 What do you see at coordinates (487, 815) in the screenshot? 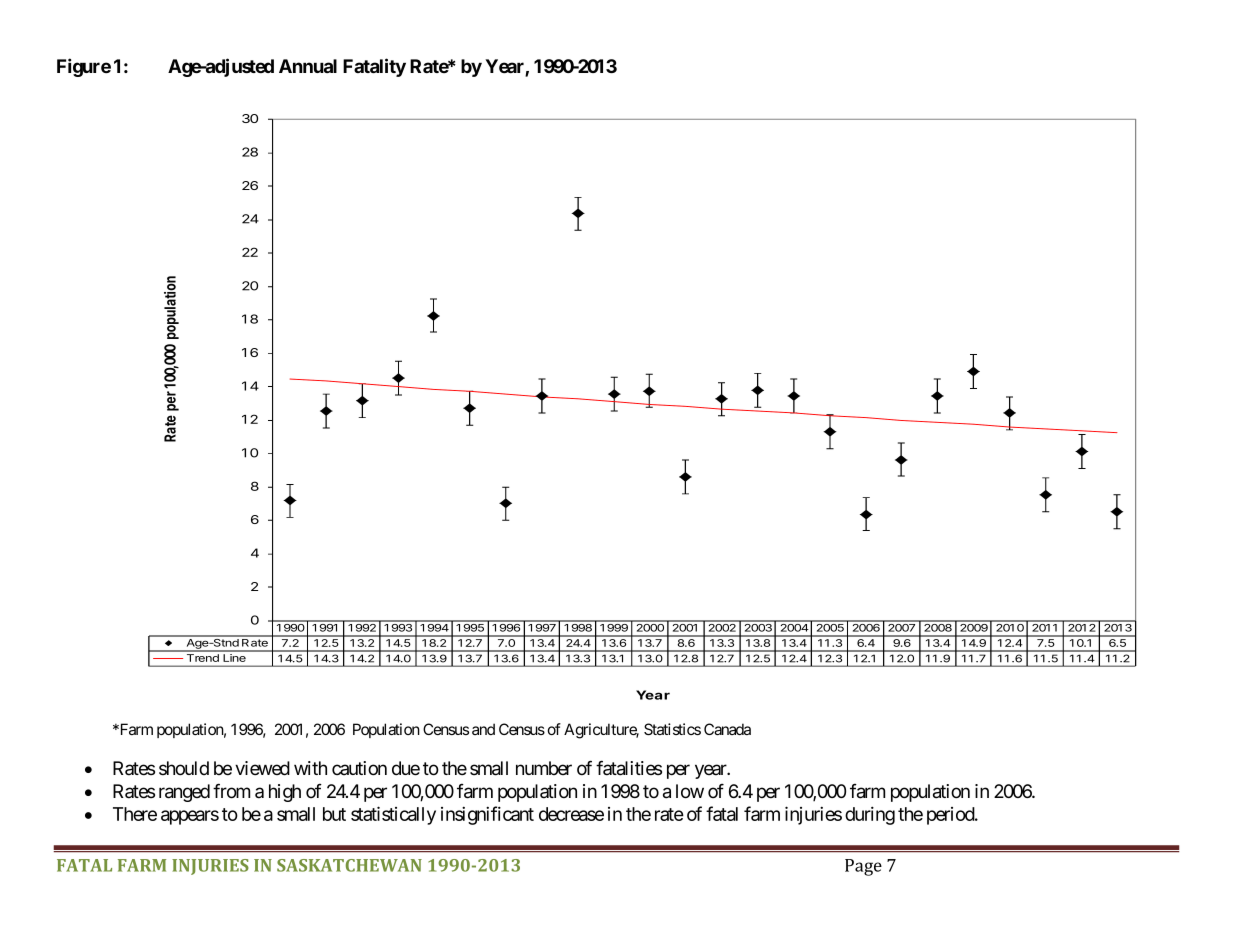
I see `insignificant` at bounding box center [487, 815].
